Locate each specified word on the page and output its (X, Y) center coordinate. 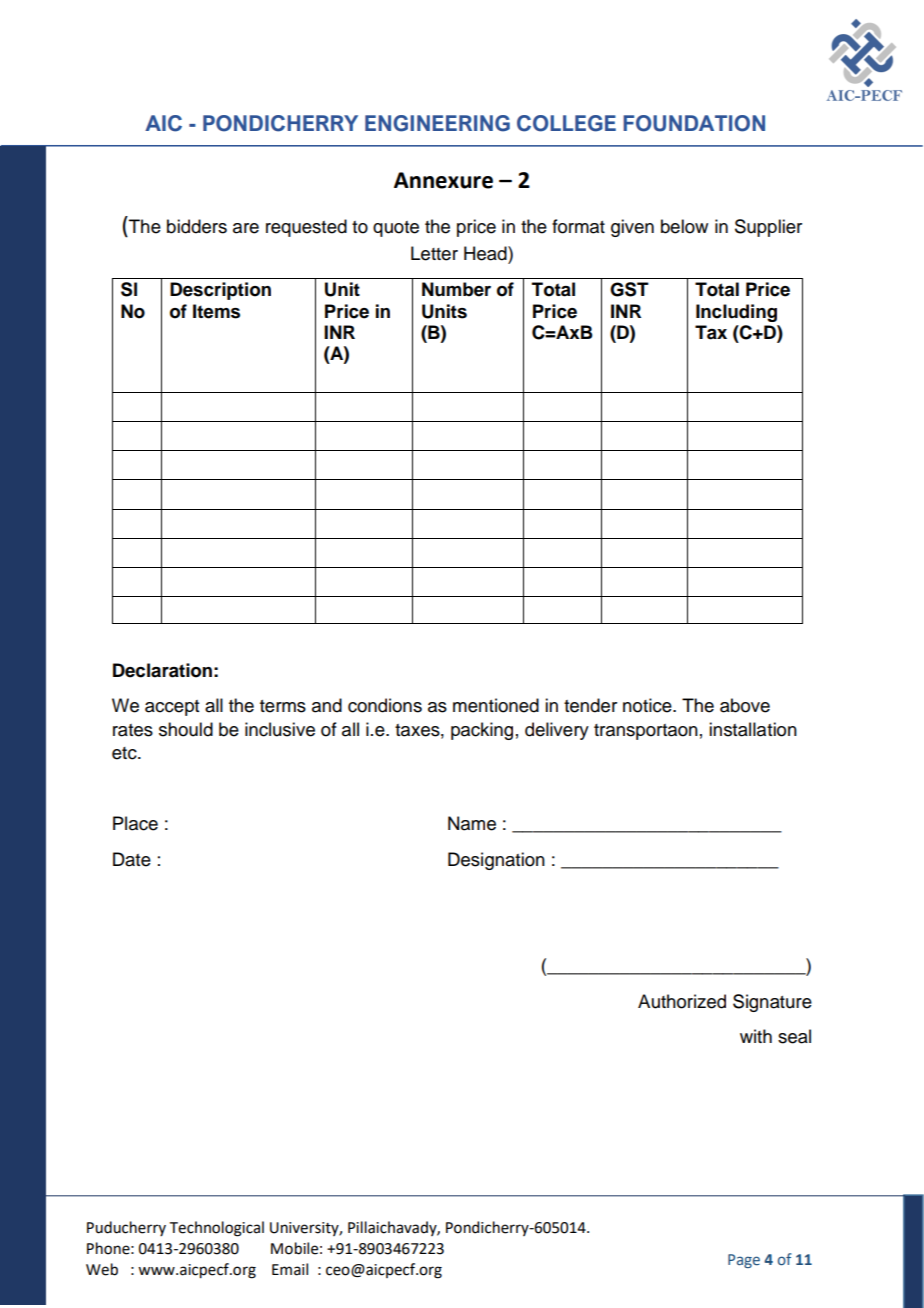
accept (172, 708)
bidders (197, 226)
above (745, 705)
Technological (217, 1229)
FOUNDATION (694, 123)
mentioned (496, 705)
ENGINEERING (437, 123)
